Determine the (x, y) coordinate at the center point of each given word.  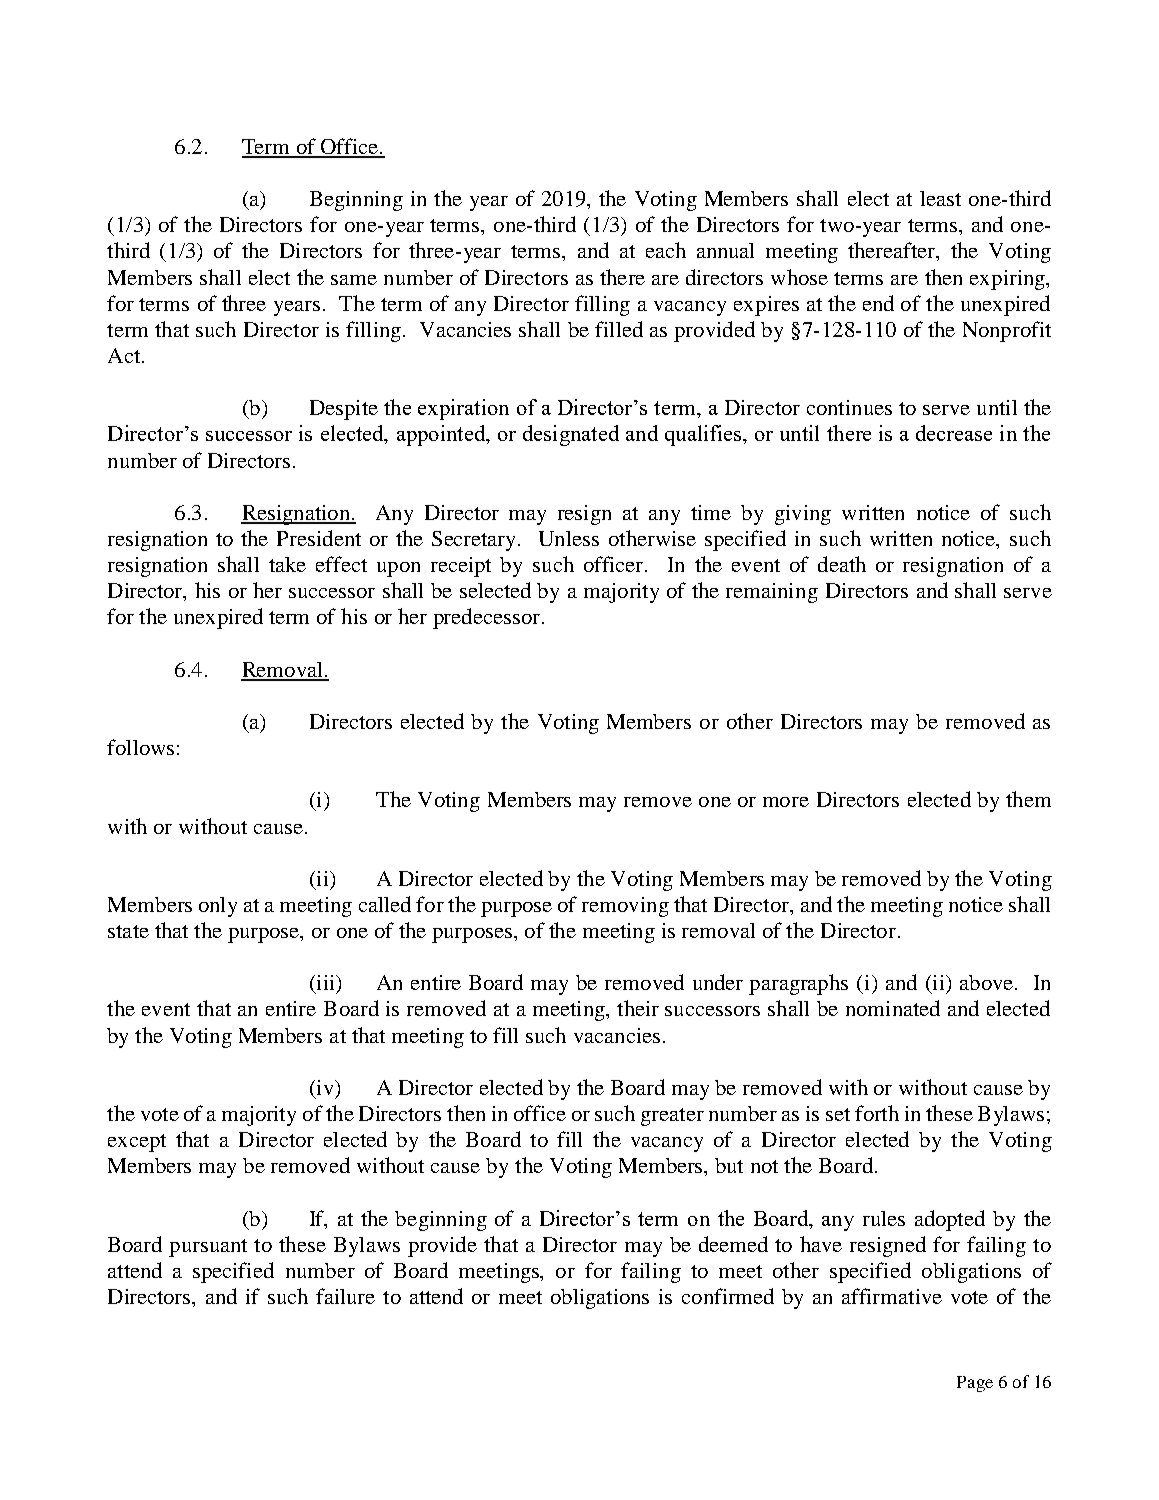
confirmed (728, 1296)
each (666, 250)
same (354, 280)
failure (345, 1296)
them (1028, 799)
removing (625, 907)
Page (975, 1384)
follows (140, 747)
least (940, 198)
